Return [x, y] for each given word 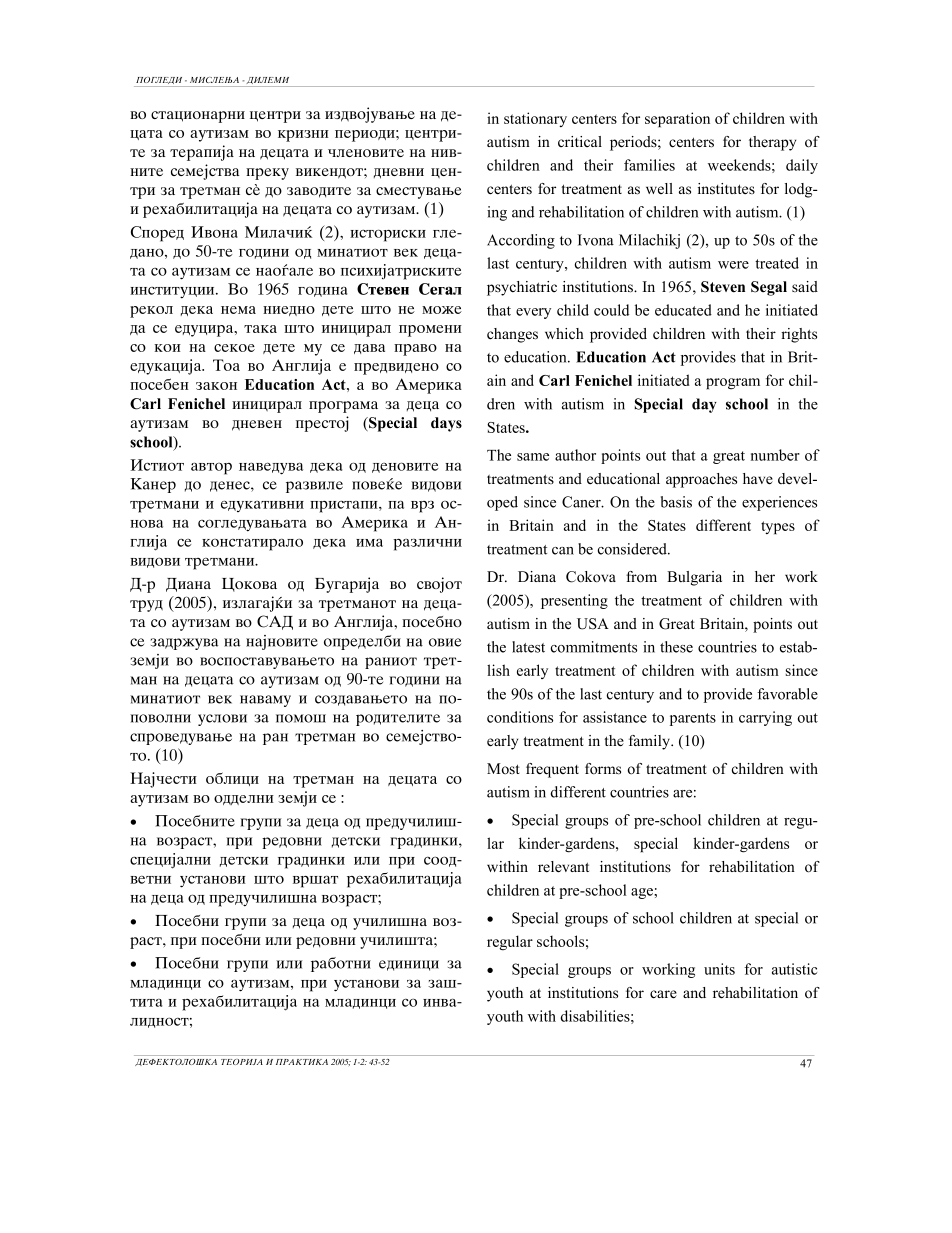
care [663, 994]
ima [369, 543]
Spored [157, 234]
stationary [535, 119]
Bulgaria [694, 578]
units [719, 969]
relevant [563, 867]
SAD [275, 622]
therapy [772, 143]
